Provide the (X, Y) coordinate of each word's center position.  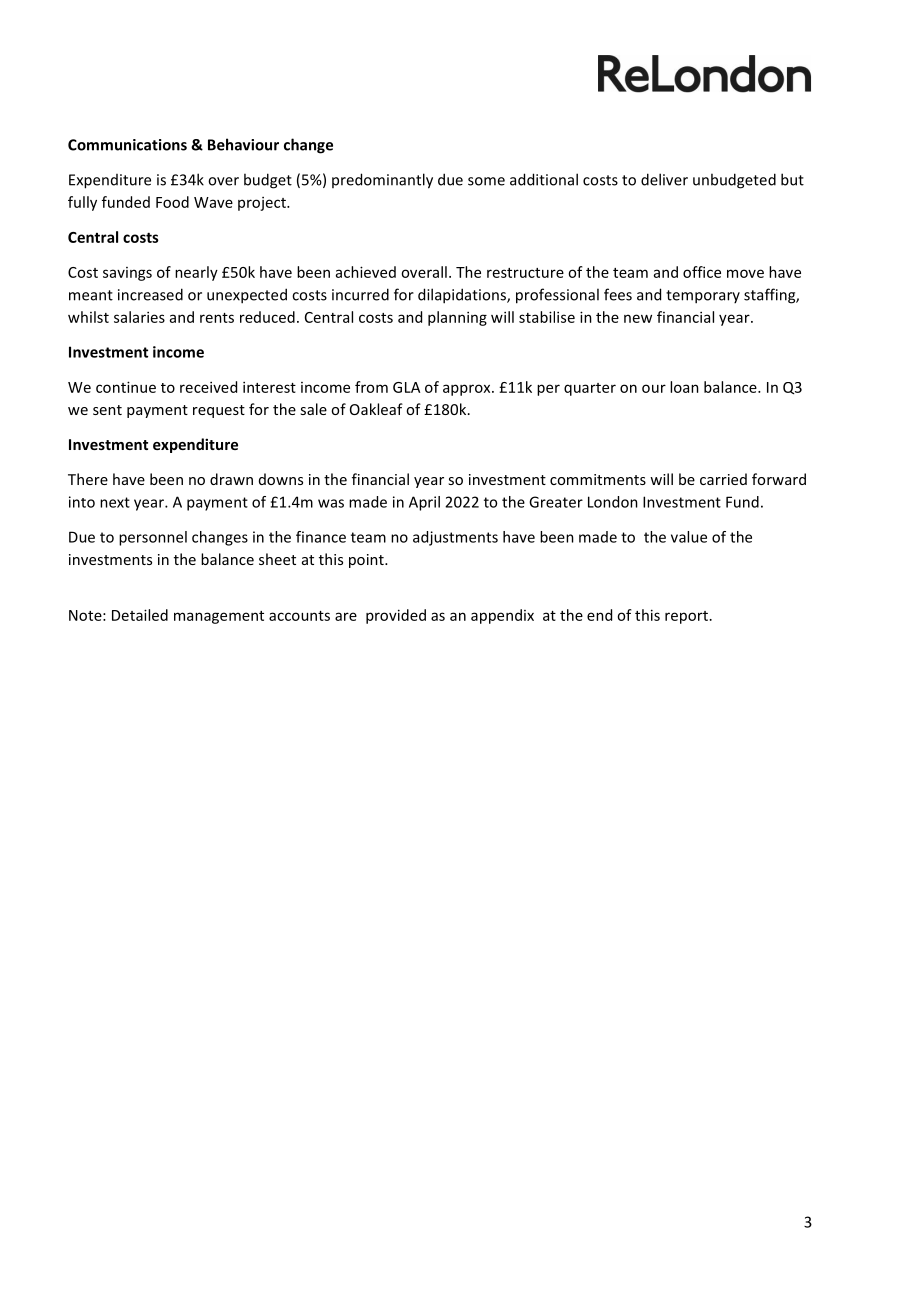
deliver (664, 179)
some (486, 181)
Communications (127, 145)
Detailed (140, 615)
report (686, 617)
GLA (406, 387)
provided (396, 616)
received (208, 387)
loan (684, 387)
